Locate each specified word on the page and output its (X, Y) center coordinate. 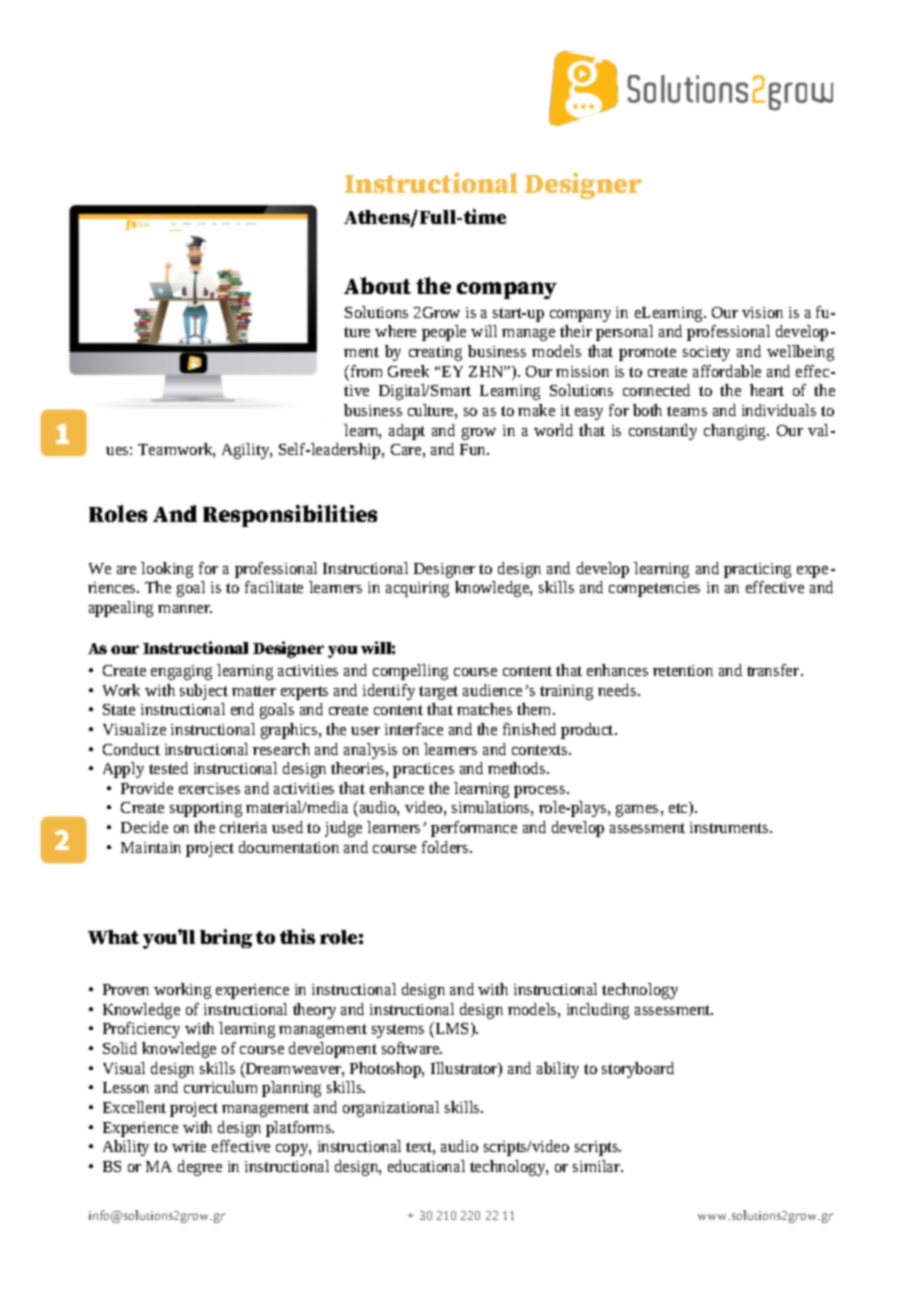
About (377, 285)
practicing (757, 570)
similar (598, 1166)
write (189, 1146)
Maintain (151, 847)
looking (167, 570)
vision (762, 312)
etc (679, 809)
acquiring (417, 589)
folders (446, 847)
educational (426, 1166)
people (444, 333)
